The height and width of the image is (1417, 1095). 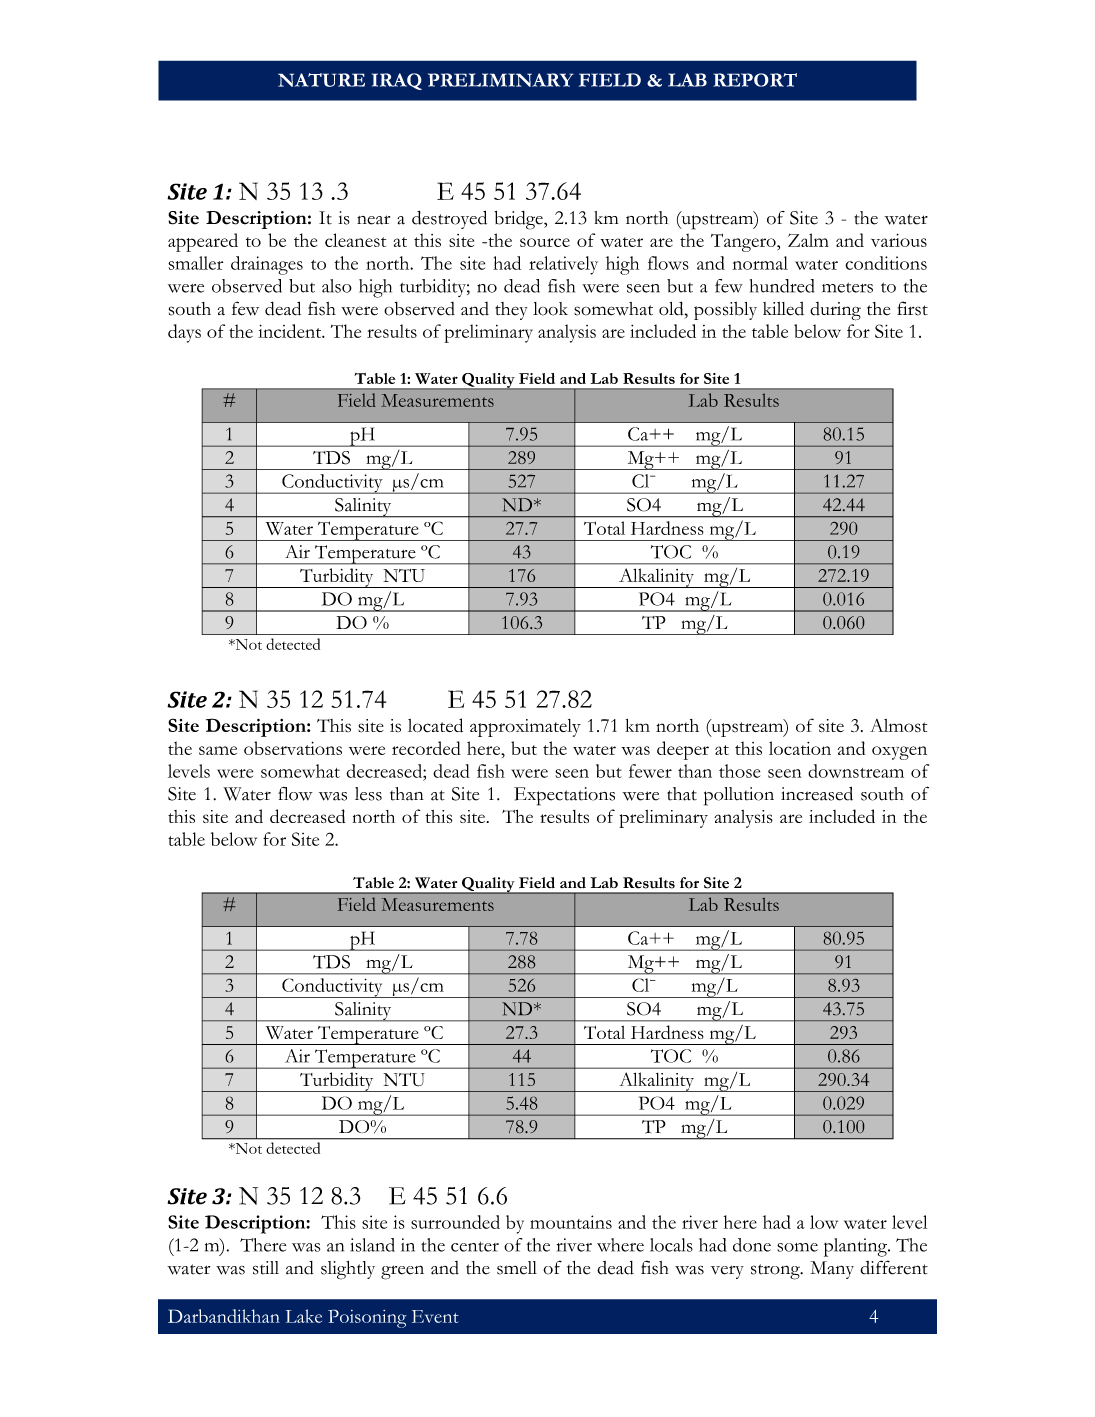 I want to click on bridge, so click(x=519, y=220).
